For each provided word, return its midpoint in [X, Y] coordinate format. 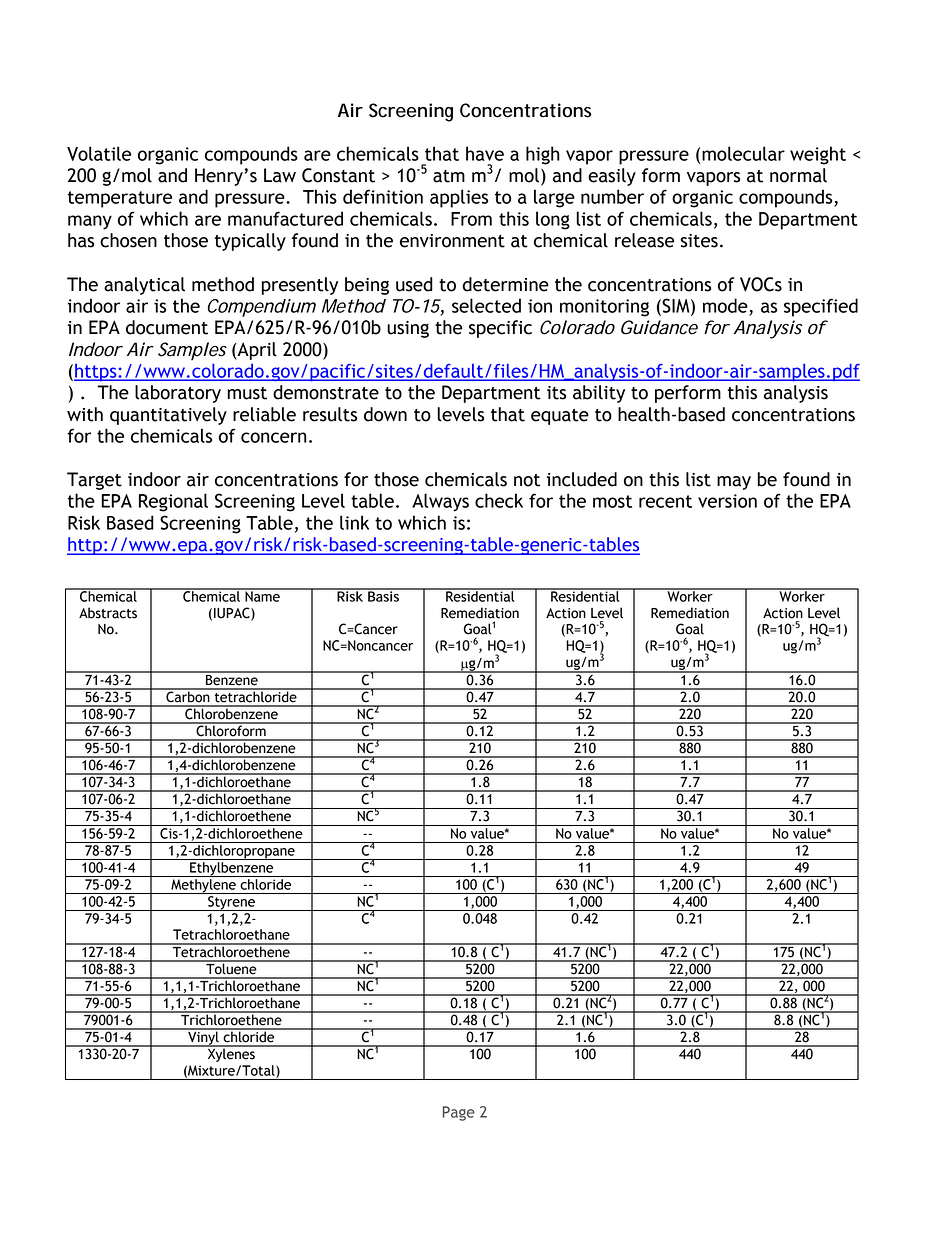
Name [262, 595]
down [385, 414]
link [354, 522]
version [727, 501]
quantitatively [168, 416]
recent [665, 501]
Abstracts [108, 613]
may [734, 483]
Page [459, 1113]
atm [449, 176]
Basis [384, 595]
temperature [120, 199]
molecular [743, 153]
